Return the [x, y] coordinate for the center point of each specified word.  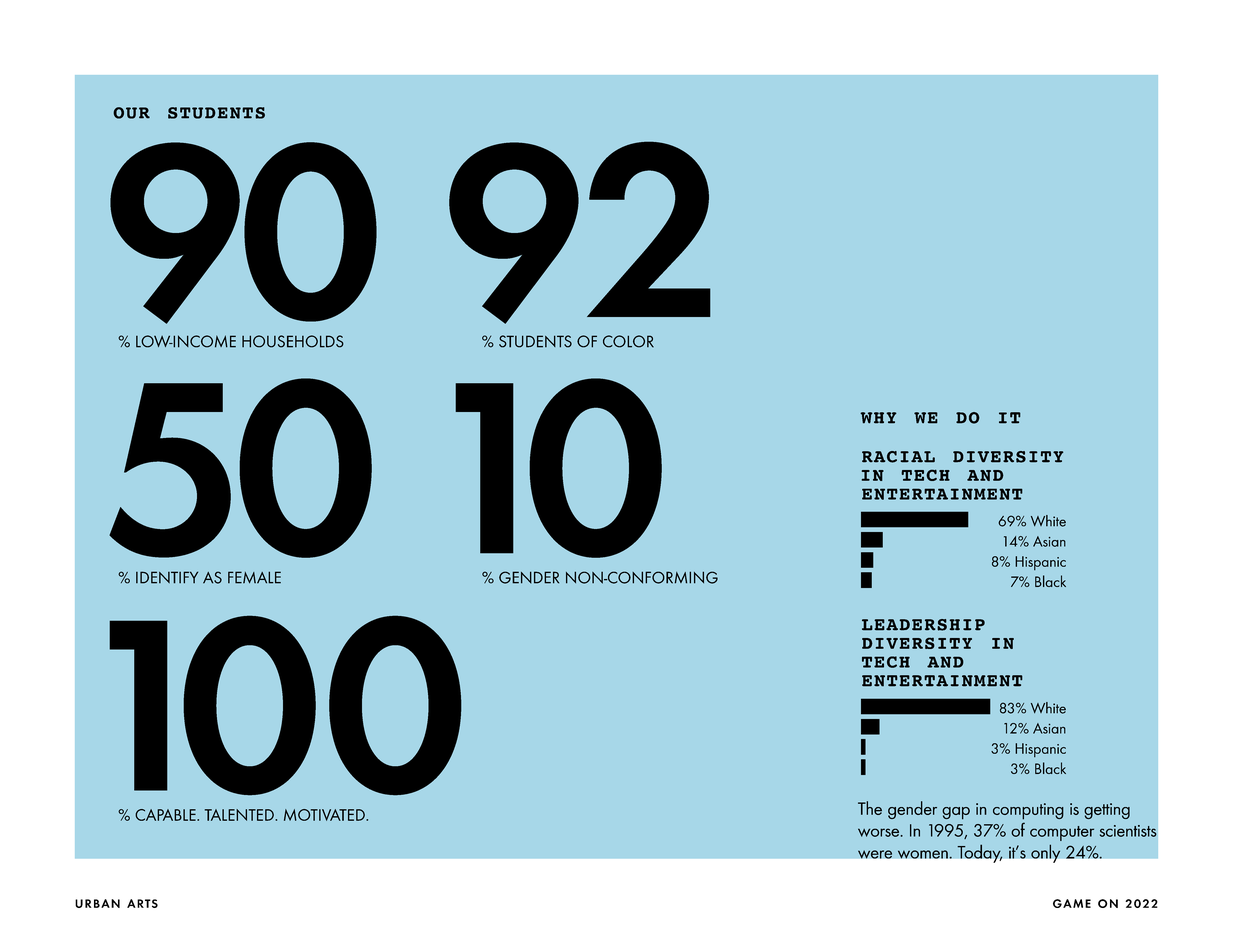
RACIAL [898, 457]
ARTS [142, 903]
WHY [878, 418]
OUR [131, 113]
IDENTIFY [167, 577]
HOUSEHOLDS [293, 341]
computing [1028, 811]
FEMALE [254, 577]
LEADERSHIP [923, 625]
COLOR [628, 341]
